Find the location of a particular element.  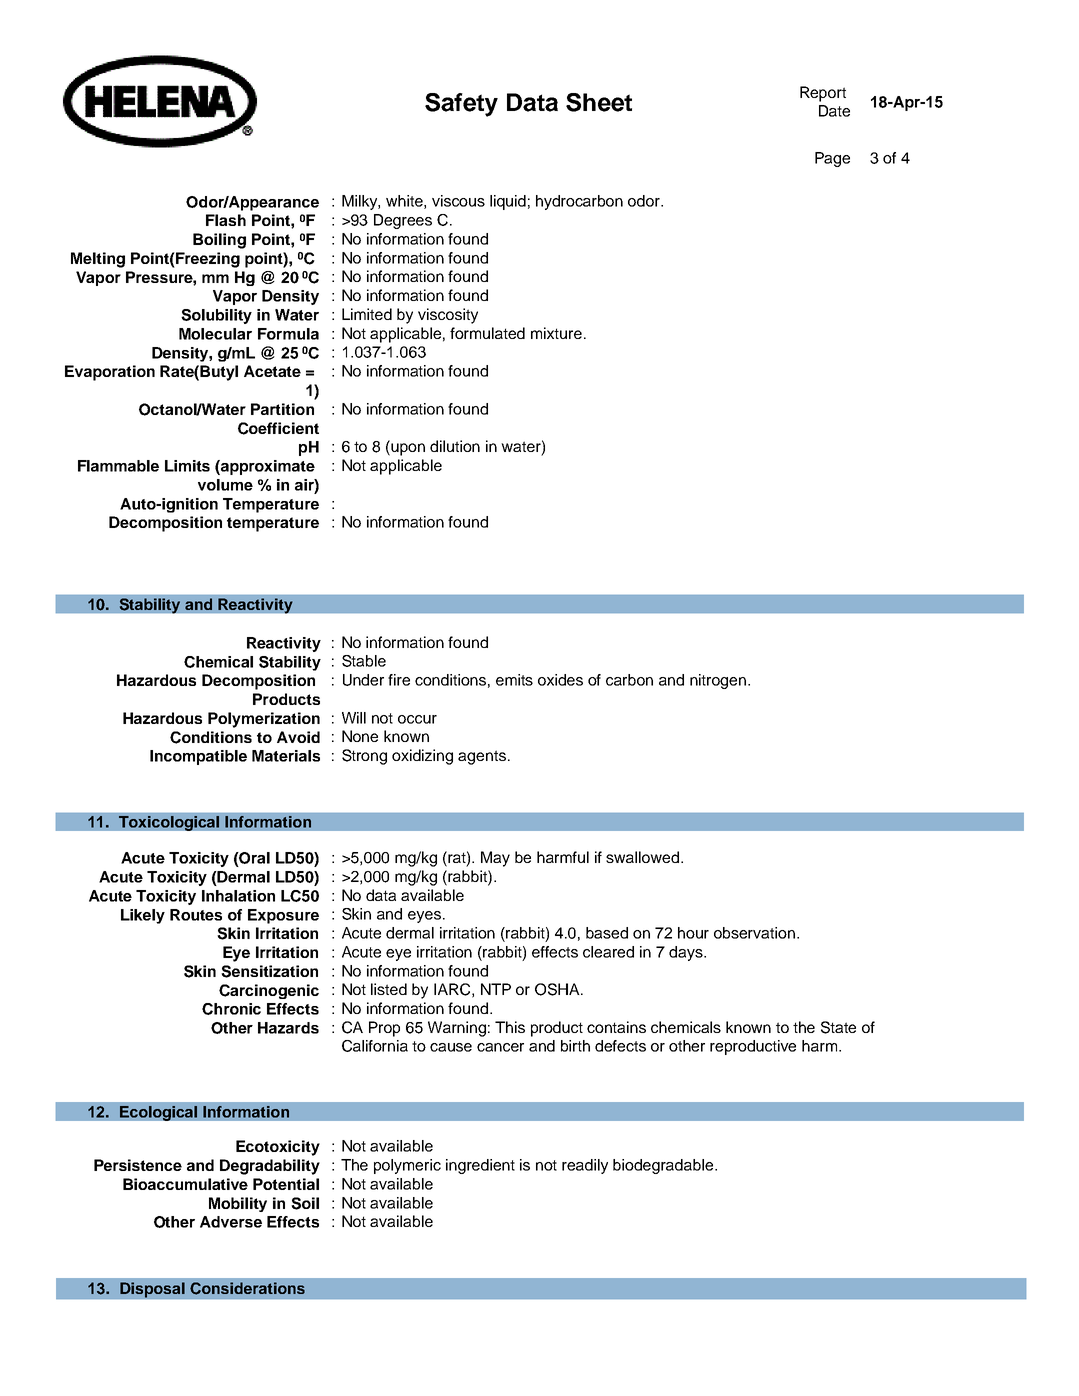

emits is located at coordinates (514, 680).
